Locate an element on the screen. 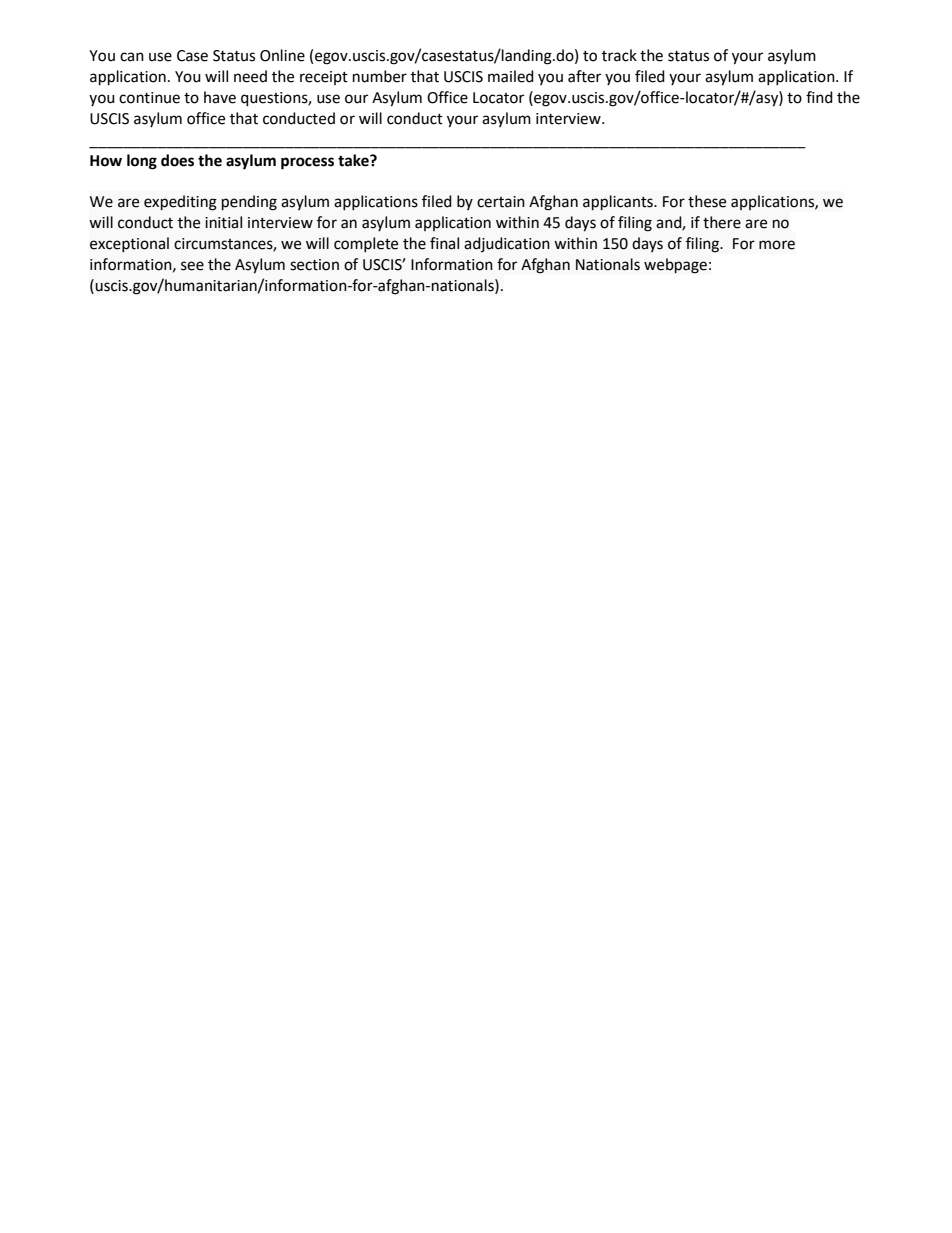 This screenshot has height=1233, width=952. webpage is located at coordinates (675, 266).
